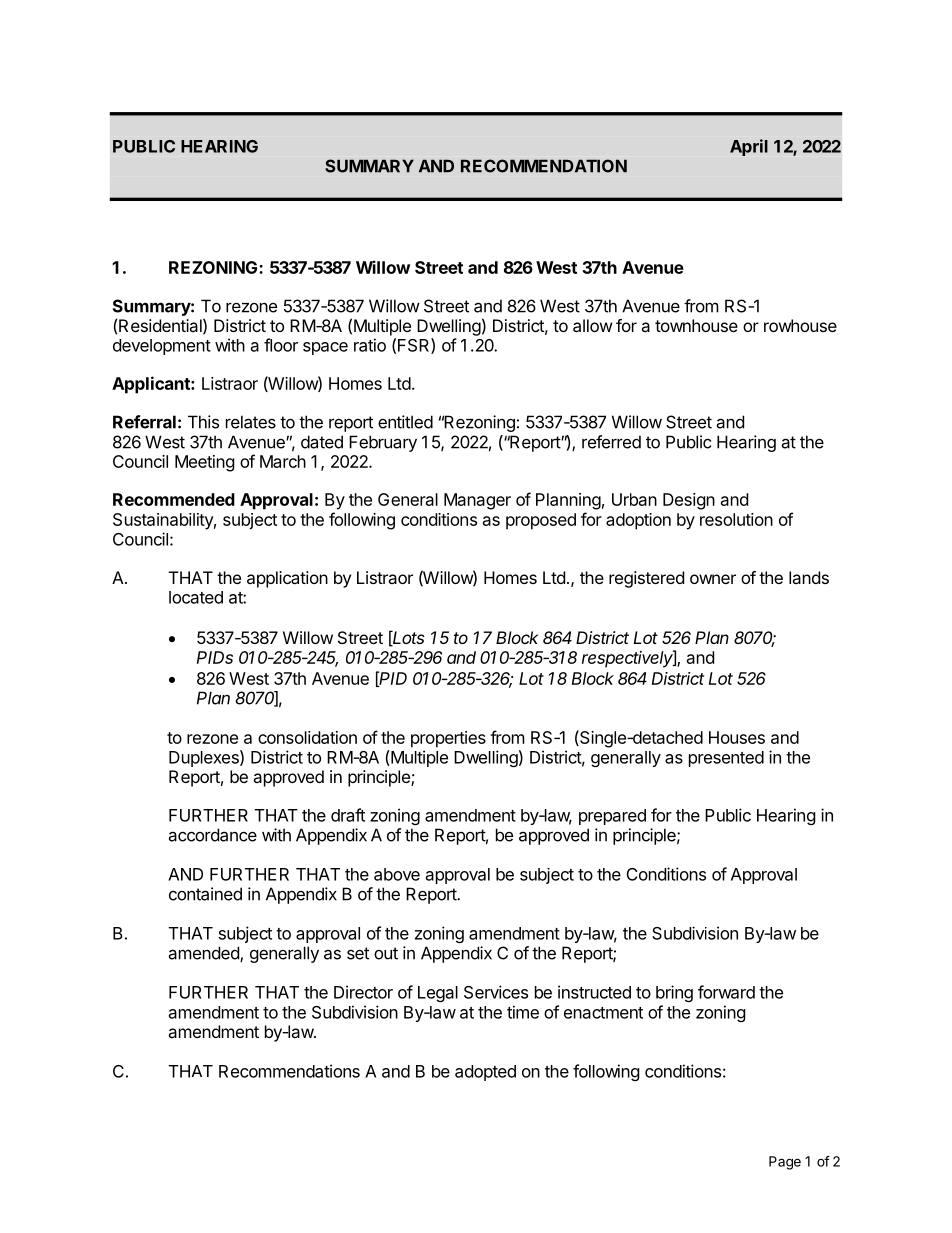  I want to click on entitled, so click(405, 422).
